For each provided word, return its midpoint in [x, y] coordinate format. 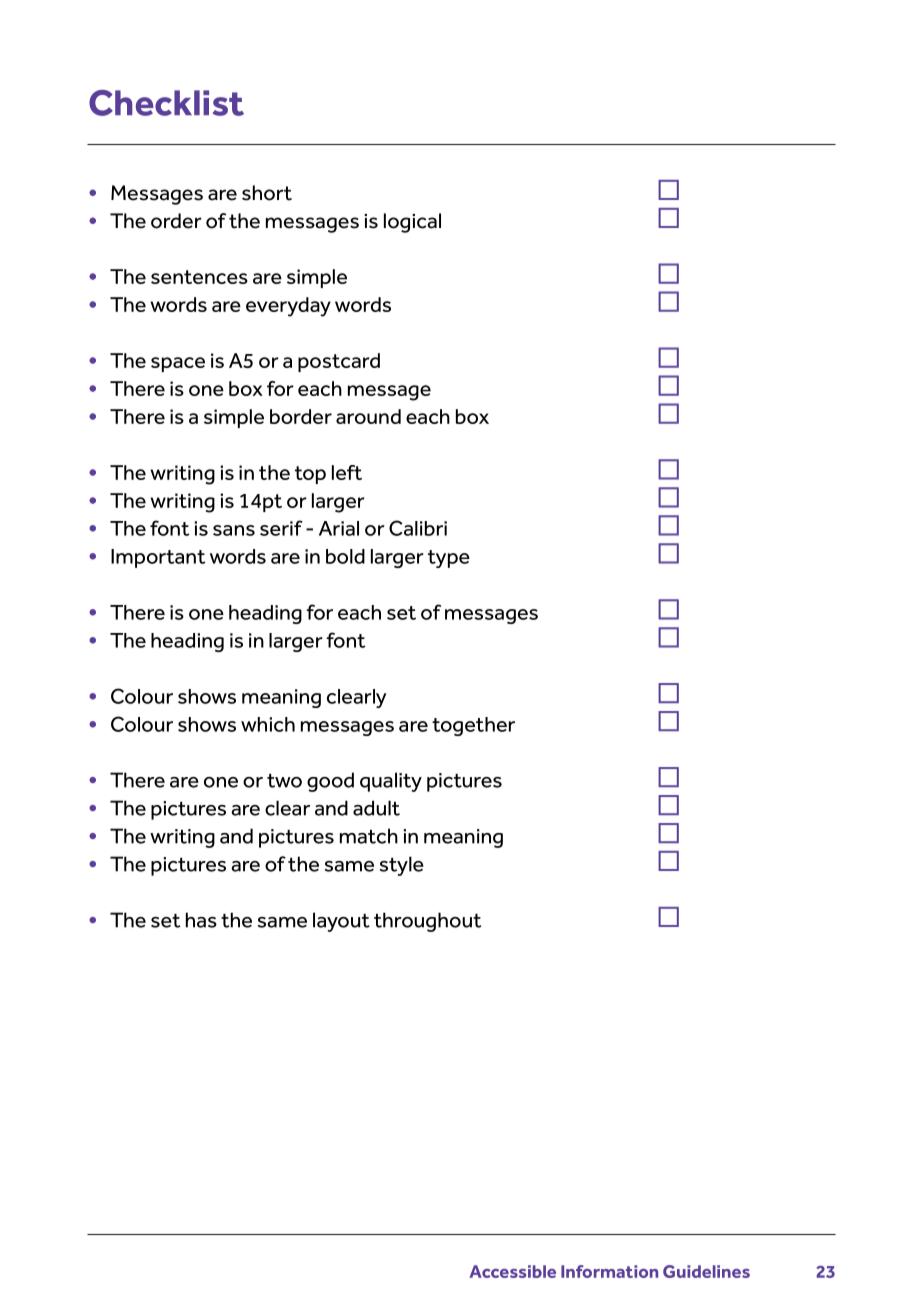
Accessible [512, 1271]
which [268, 724]
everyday [288, 307]
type [449, 559]
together [473, 726]
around [368, 416]
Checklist [166, 103]
